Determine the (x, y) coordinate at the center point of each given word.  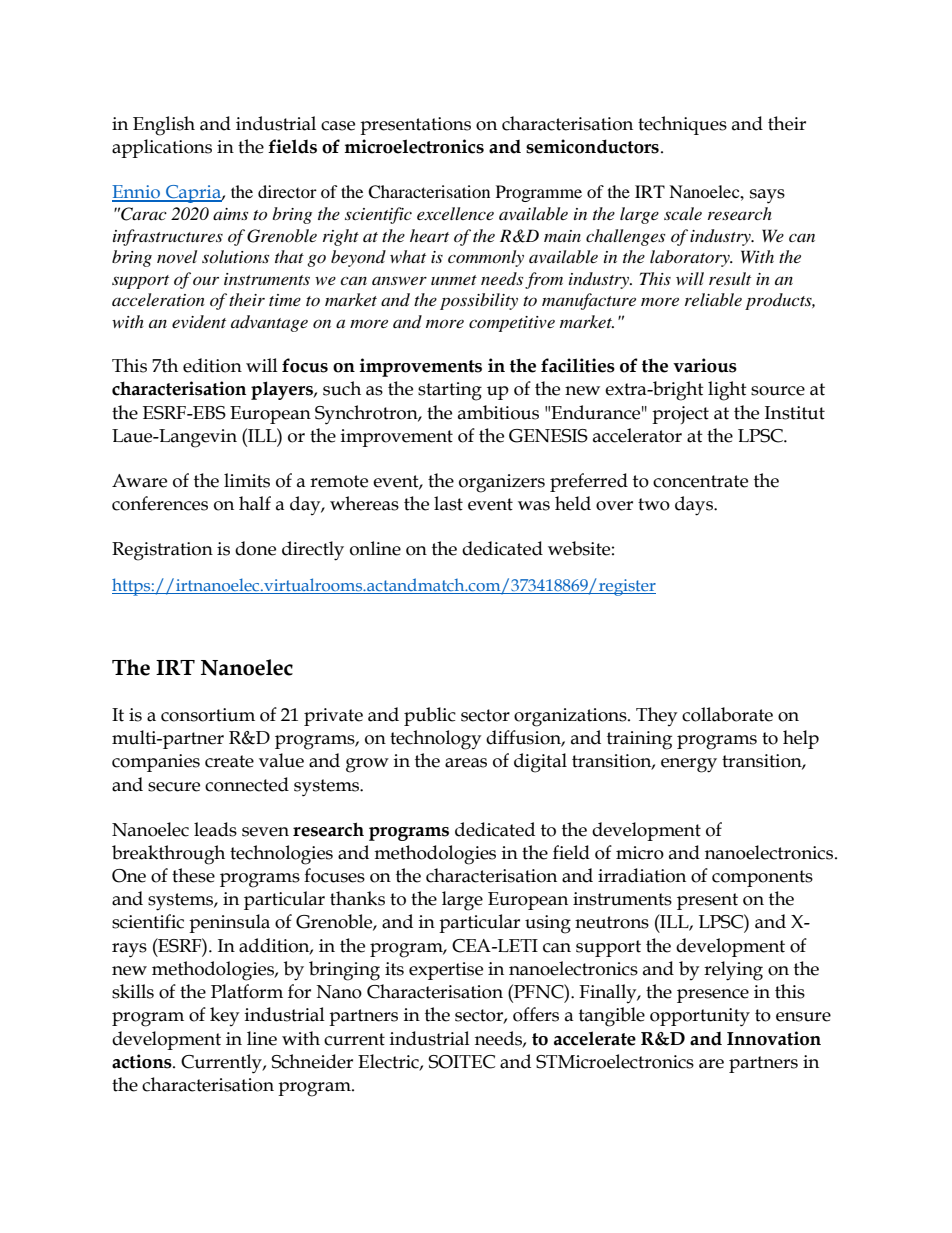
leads (215, 829)
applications (162, 148)
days (695, 506)
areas (466, 763)
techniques (682, 125)
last (448, 503)
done (255, 548)
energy (689, 765)
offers (536, 1014)
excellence (455, 213)
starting (450, 391)
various (705, 365)
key (224, 1016)
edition (212, 365)
